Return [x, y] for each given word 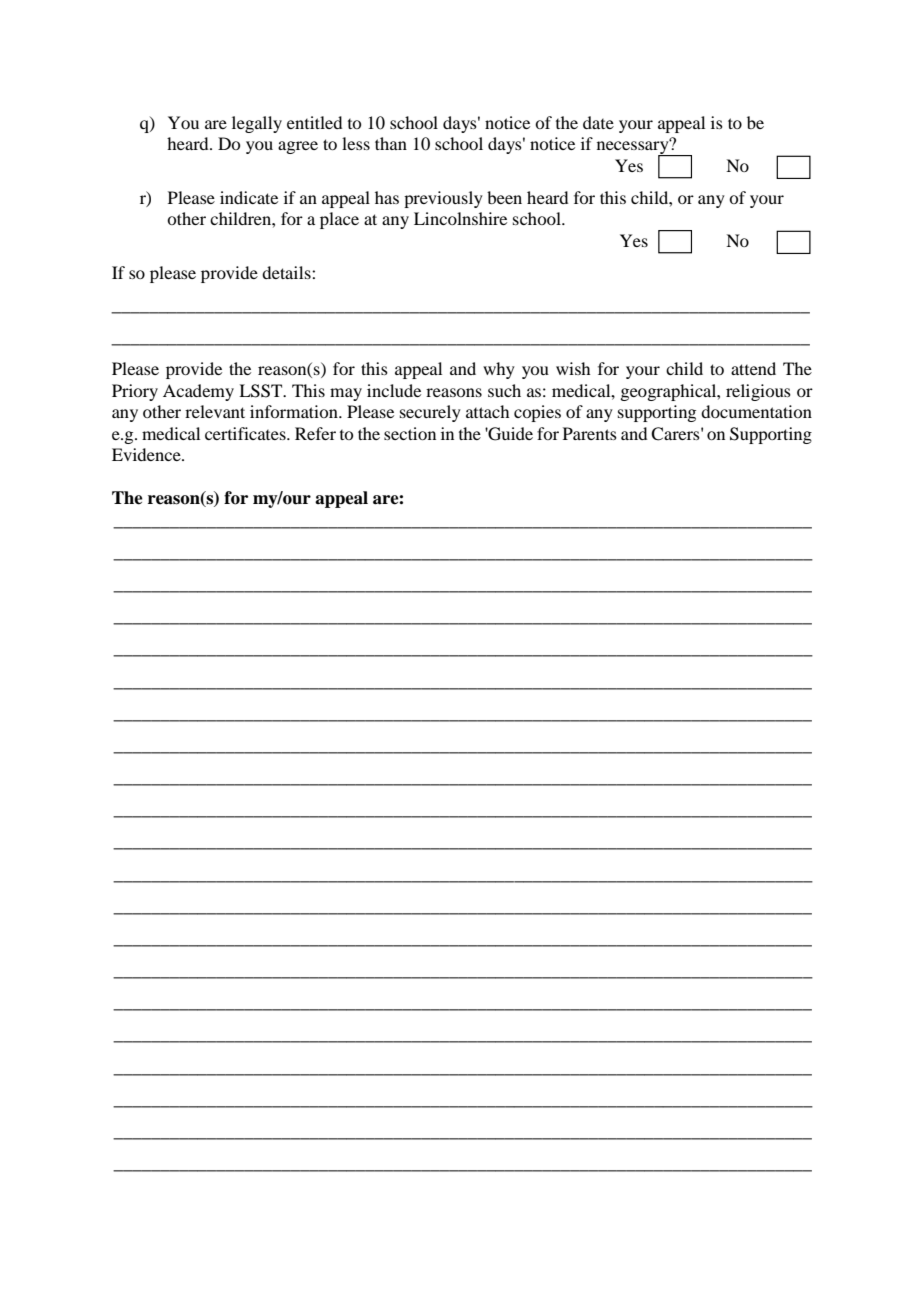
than [391, 143]
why [499, 370]
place [339, 220]
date [598, 122]
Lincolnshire [460, 218]
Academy [198, 392]
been [504, 197]
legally [257, 124]
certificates [246, 433]
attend [753, 368]
